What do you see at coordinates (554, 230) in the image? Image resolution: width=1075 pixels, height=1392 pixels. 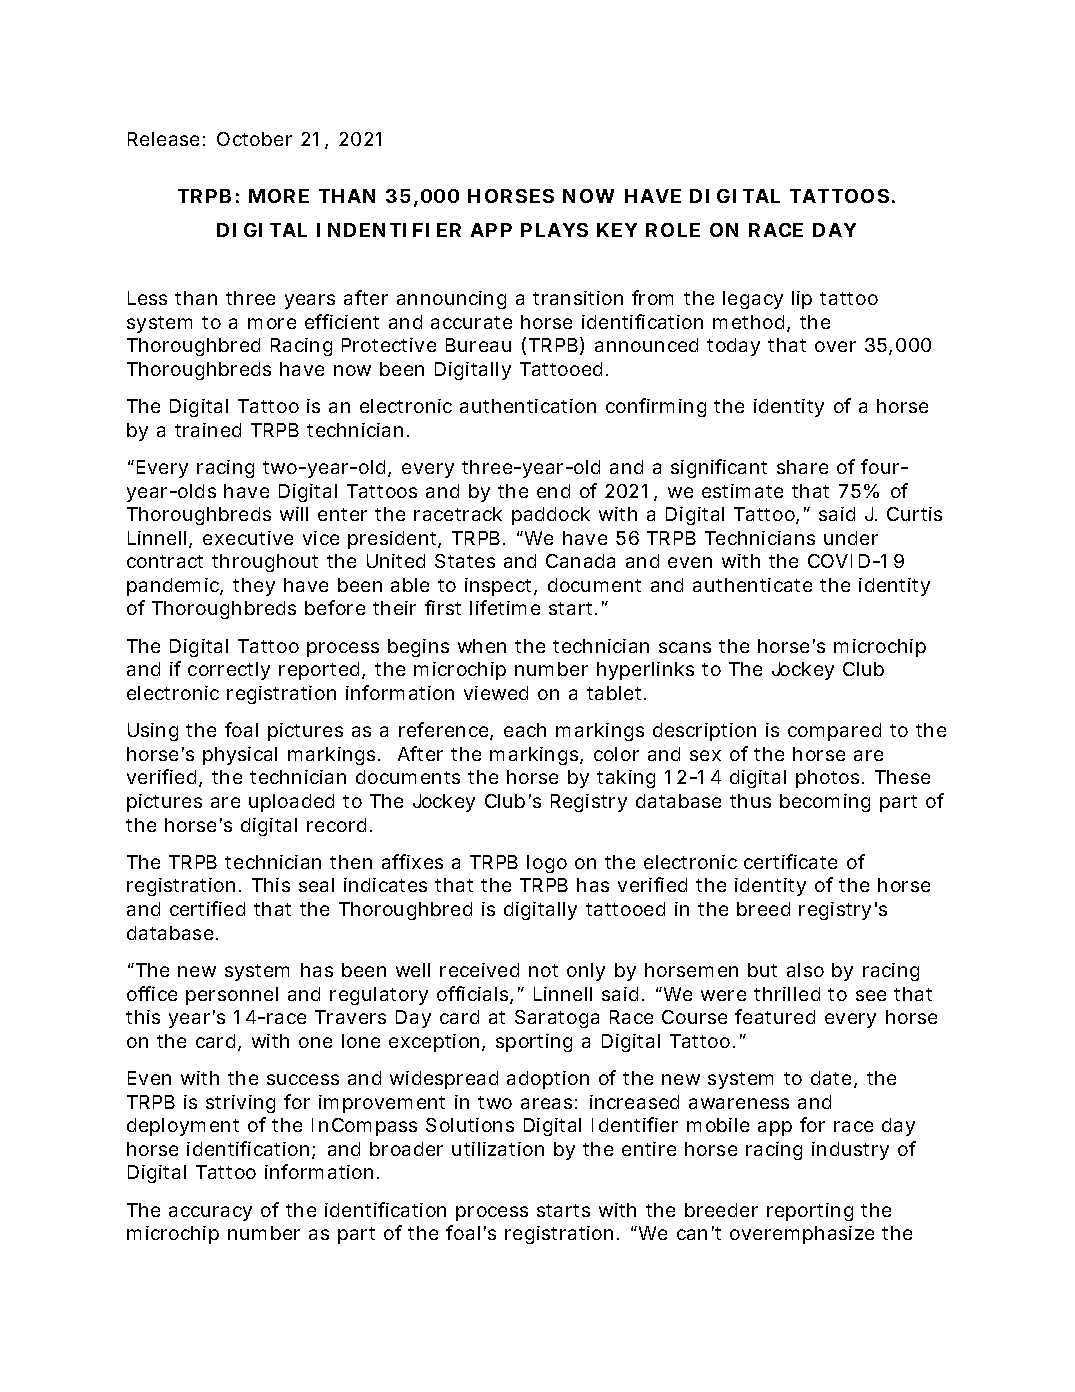 I see `PLAYS` at bounding box center [554, 230].
